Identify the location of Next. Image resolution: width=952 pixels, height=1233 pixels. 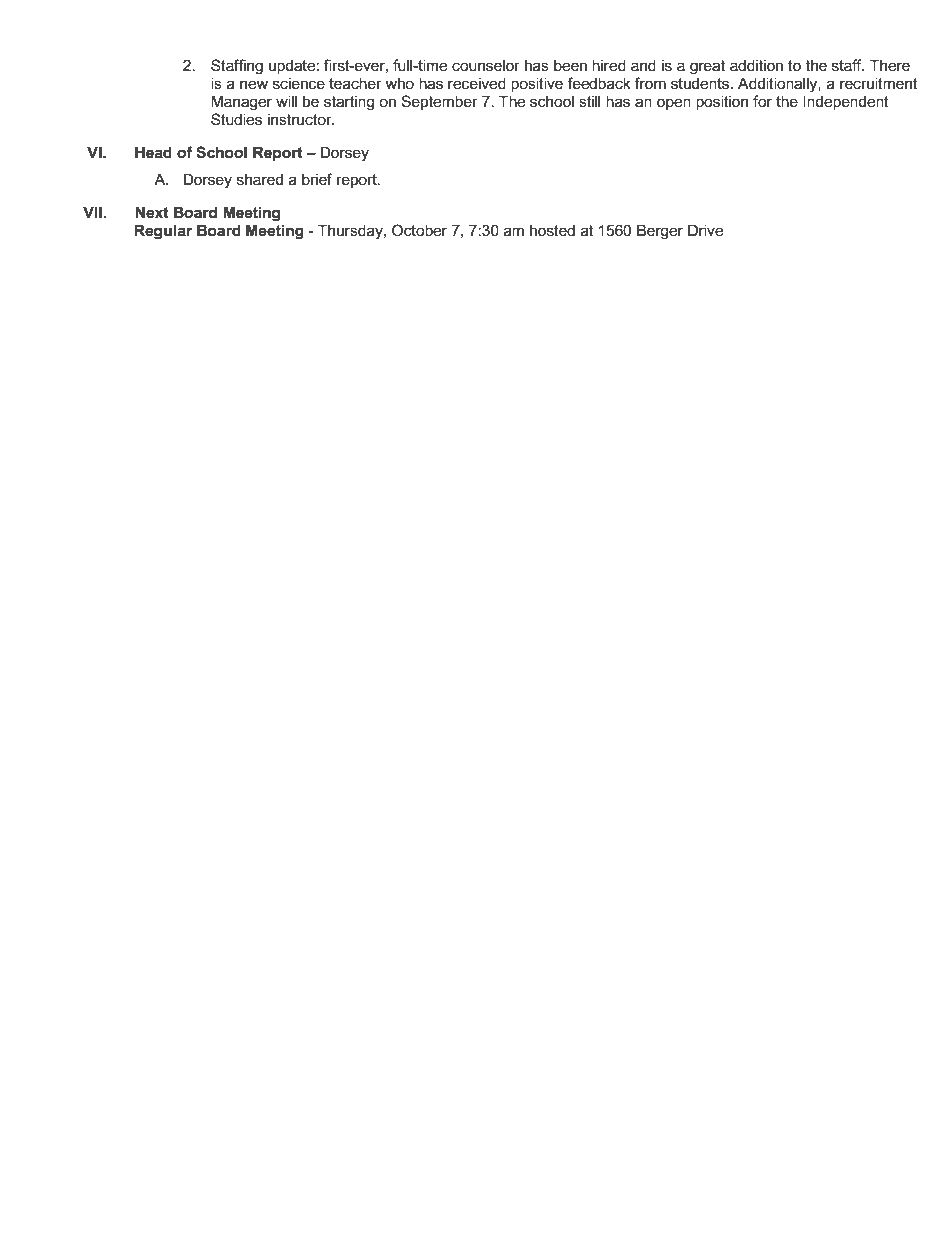
(152, 212).
